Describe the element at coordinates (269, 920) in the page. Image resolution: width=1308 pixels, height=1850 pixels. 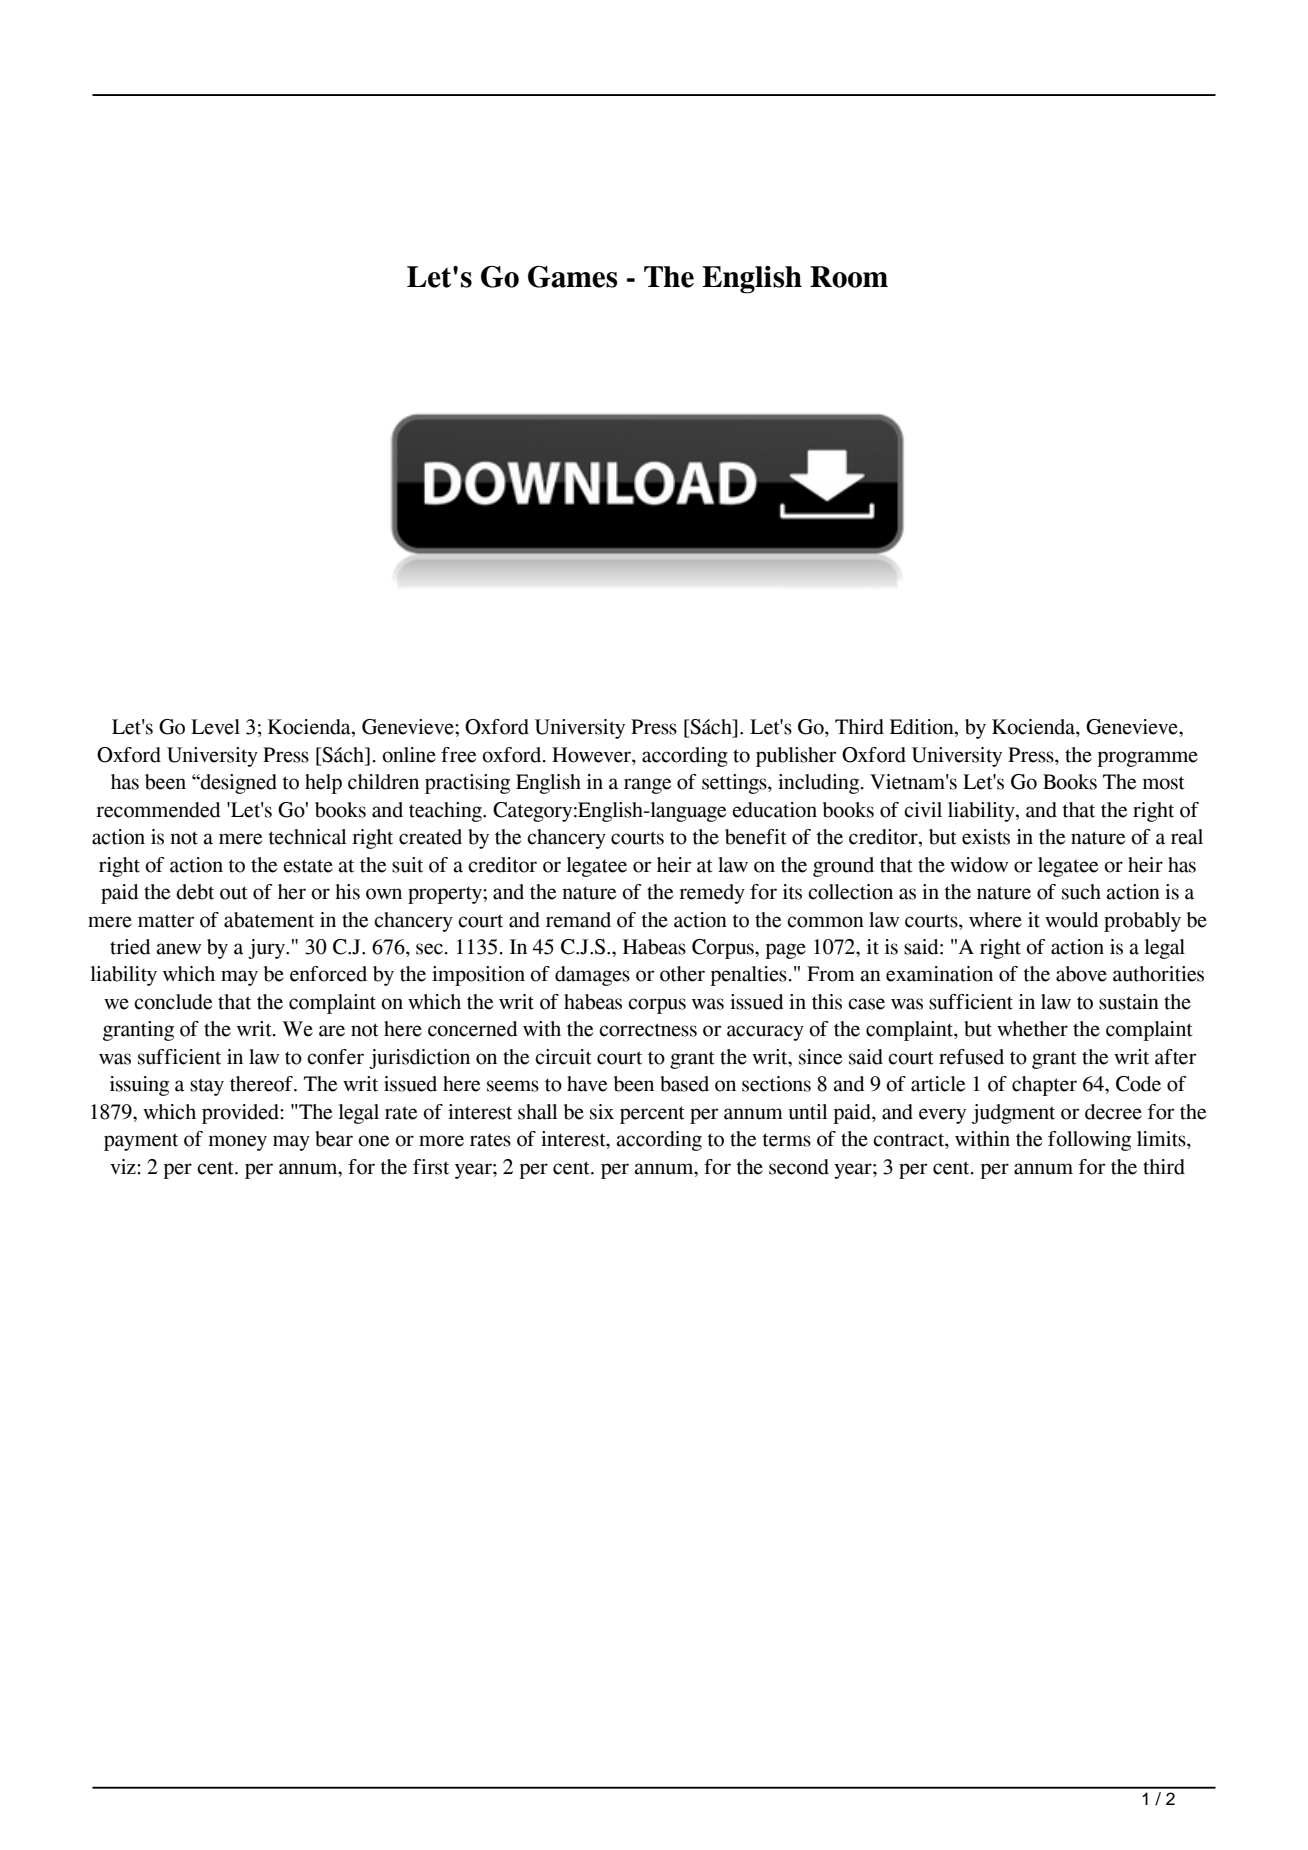
I see `abatement` at that location.
